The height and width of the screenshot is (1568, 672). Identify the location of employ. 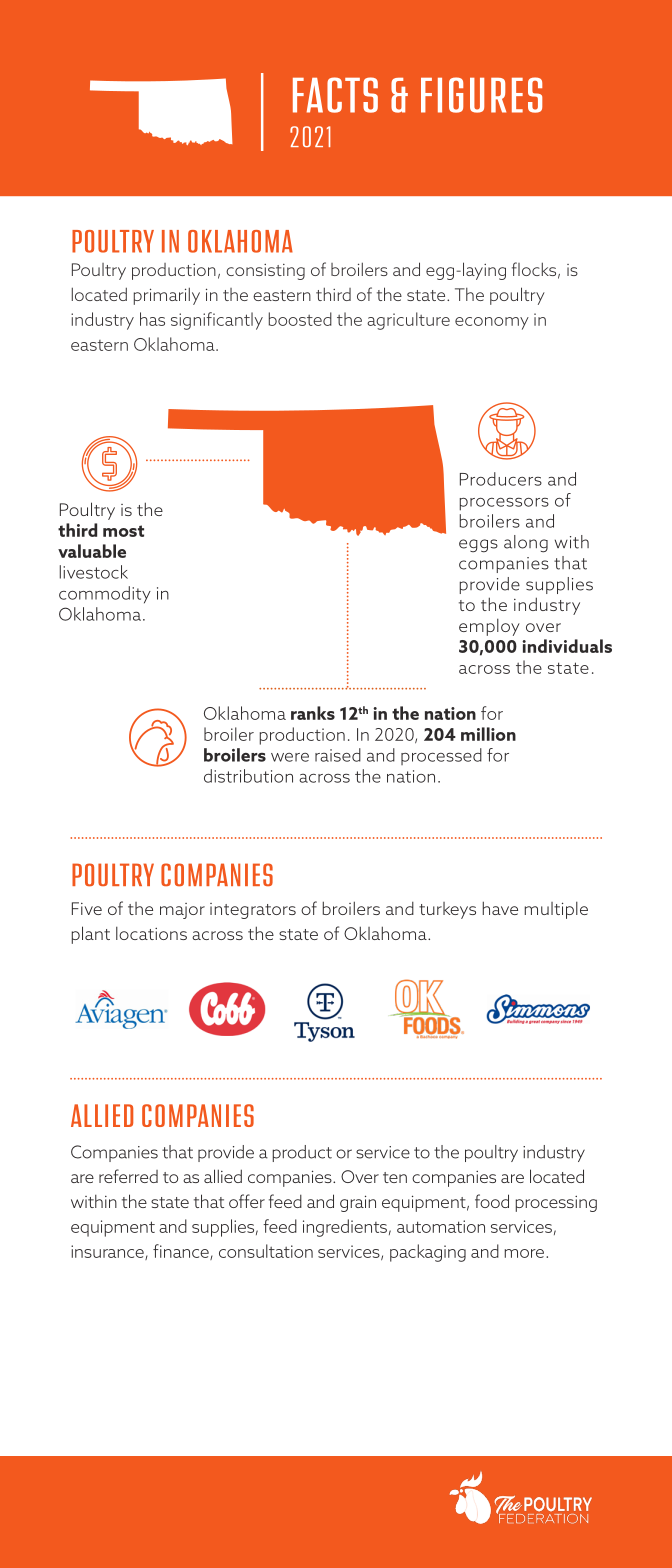
(489, 627).
